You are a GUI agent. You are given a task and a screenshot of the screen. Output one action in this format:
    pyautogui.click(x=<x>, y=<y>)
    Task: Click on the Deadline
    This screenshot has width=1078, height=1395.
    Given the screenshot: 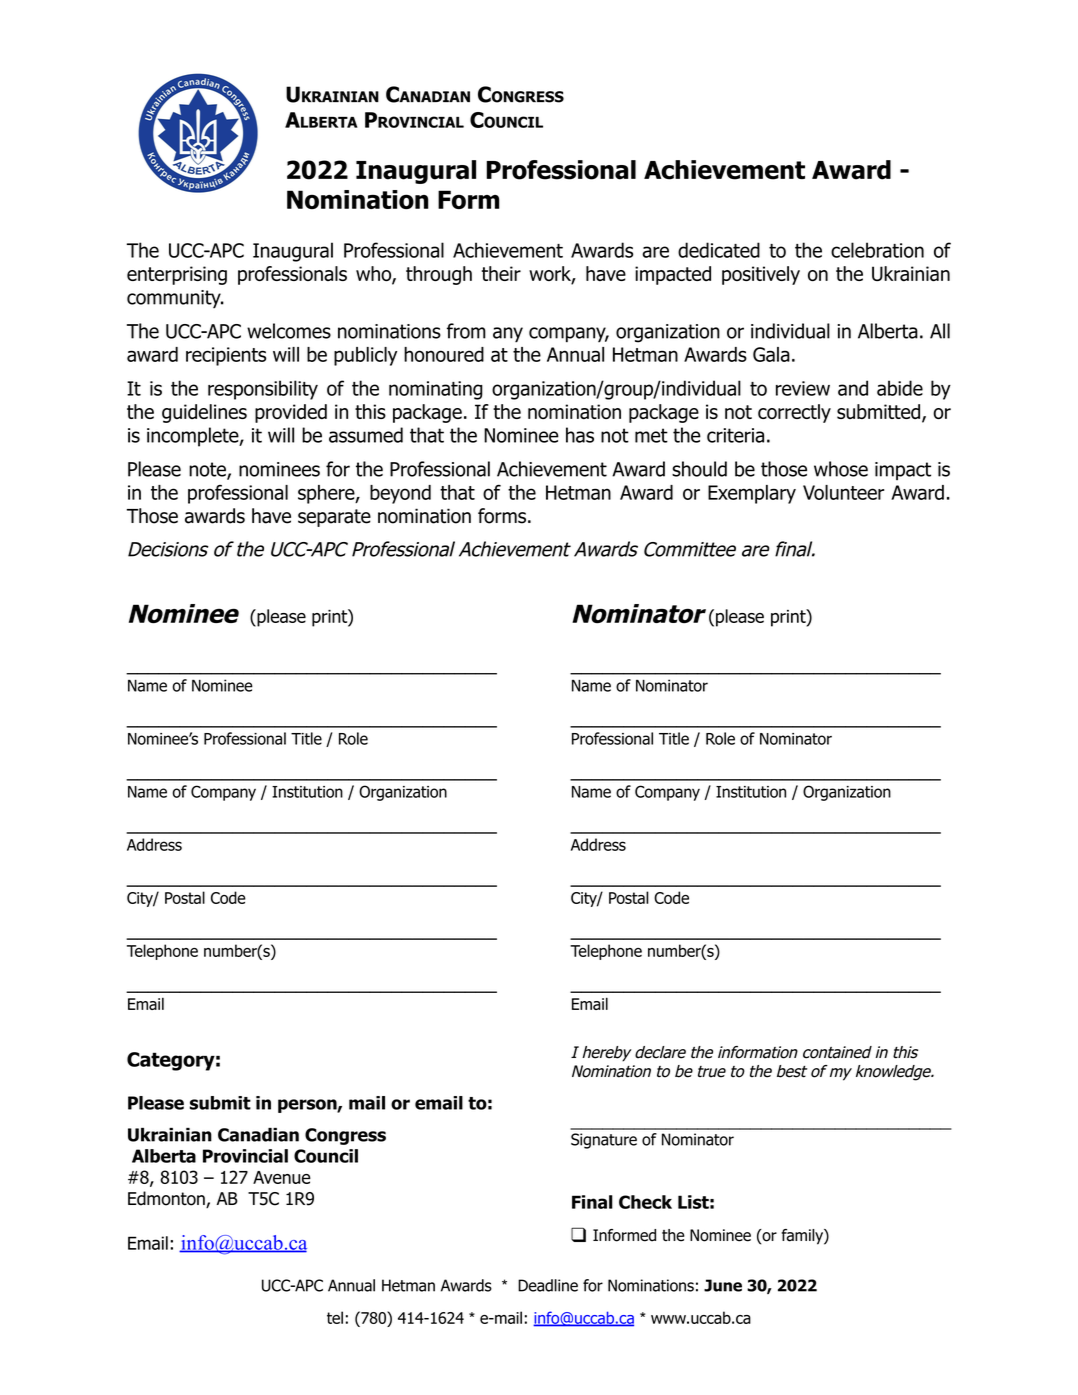 What is the action you would take?
    pyautogui.click(x=548, y=1285)
